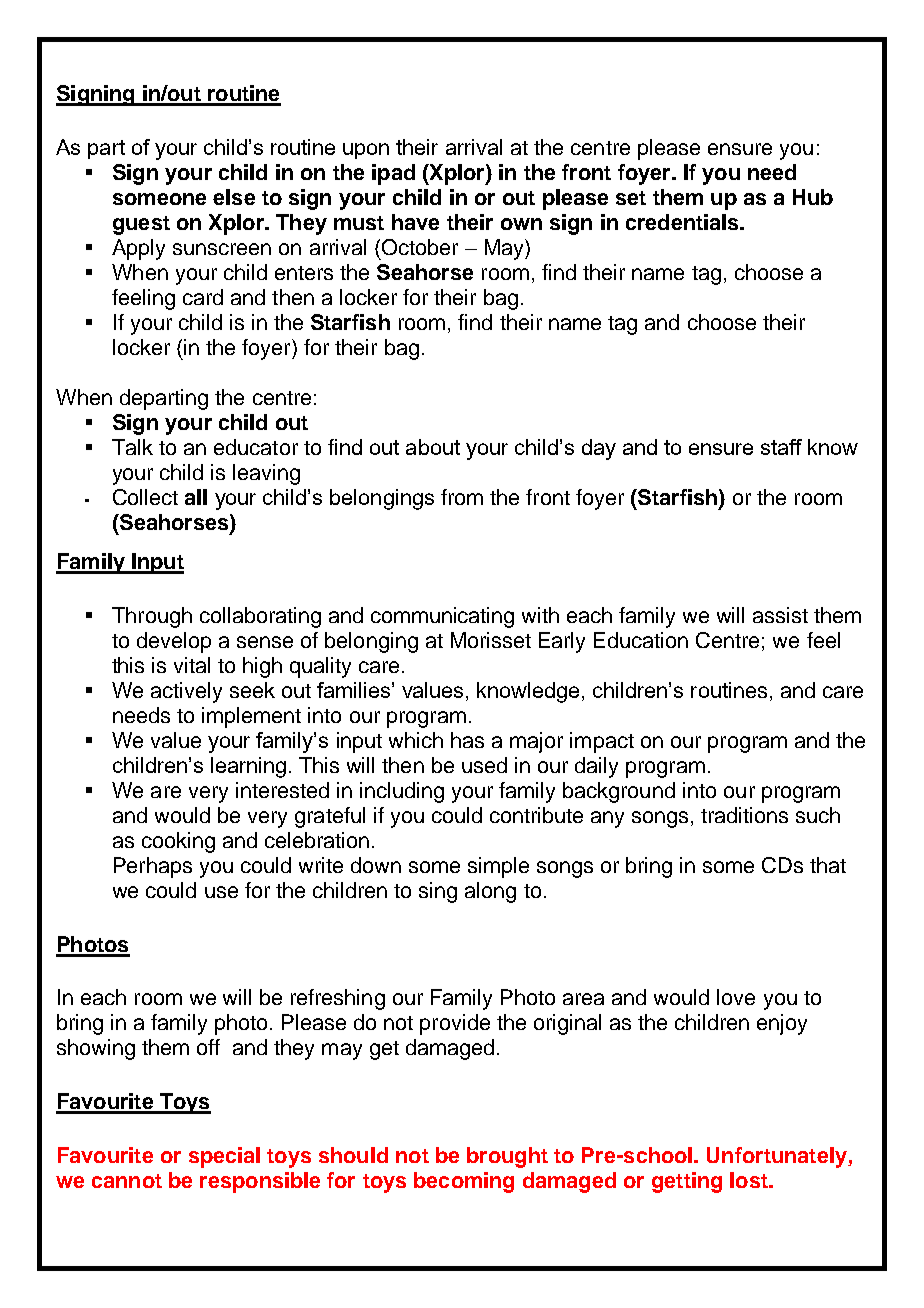 The height and width of the screenshot is (1308, 924). I want to click on Hub, so click(813, 197).
